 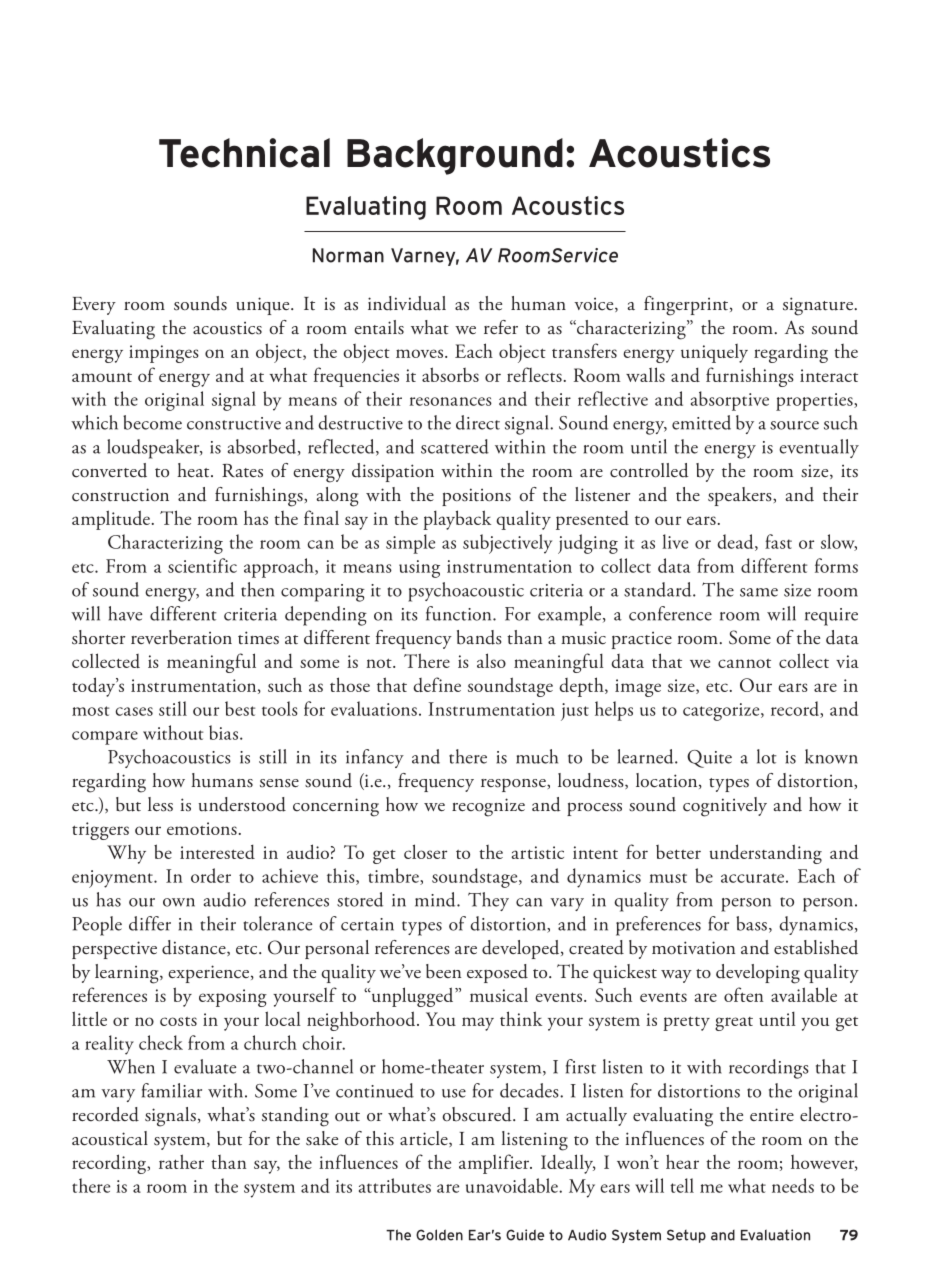 I want to click on rather, so click(x=181, y=1161).
